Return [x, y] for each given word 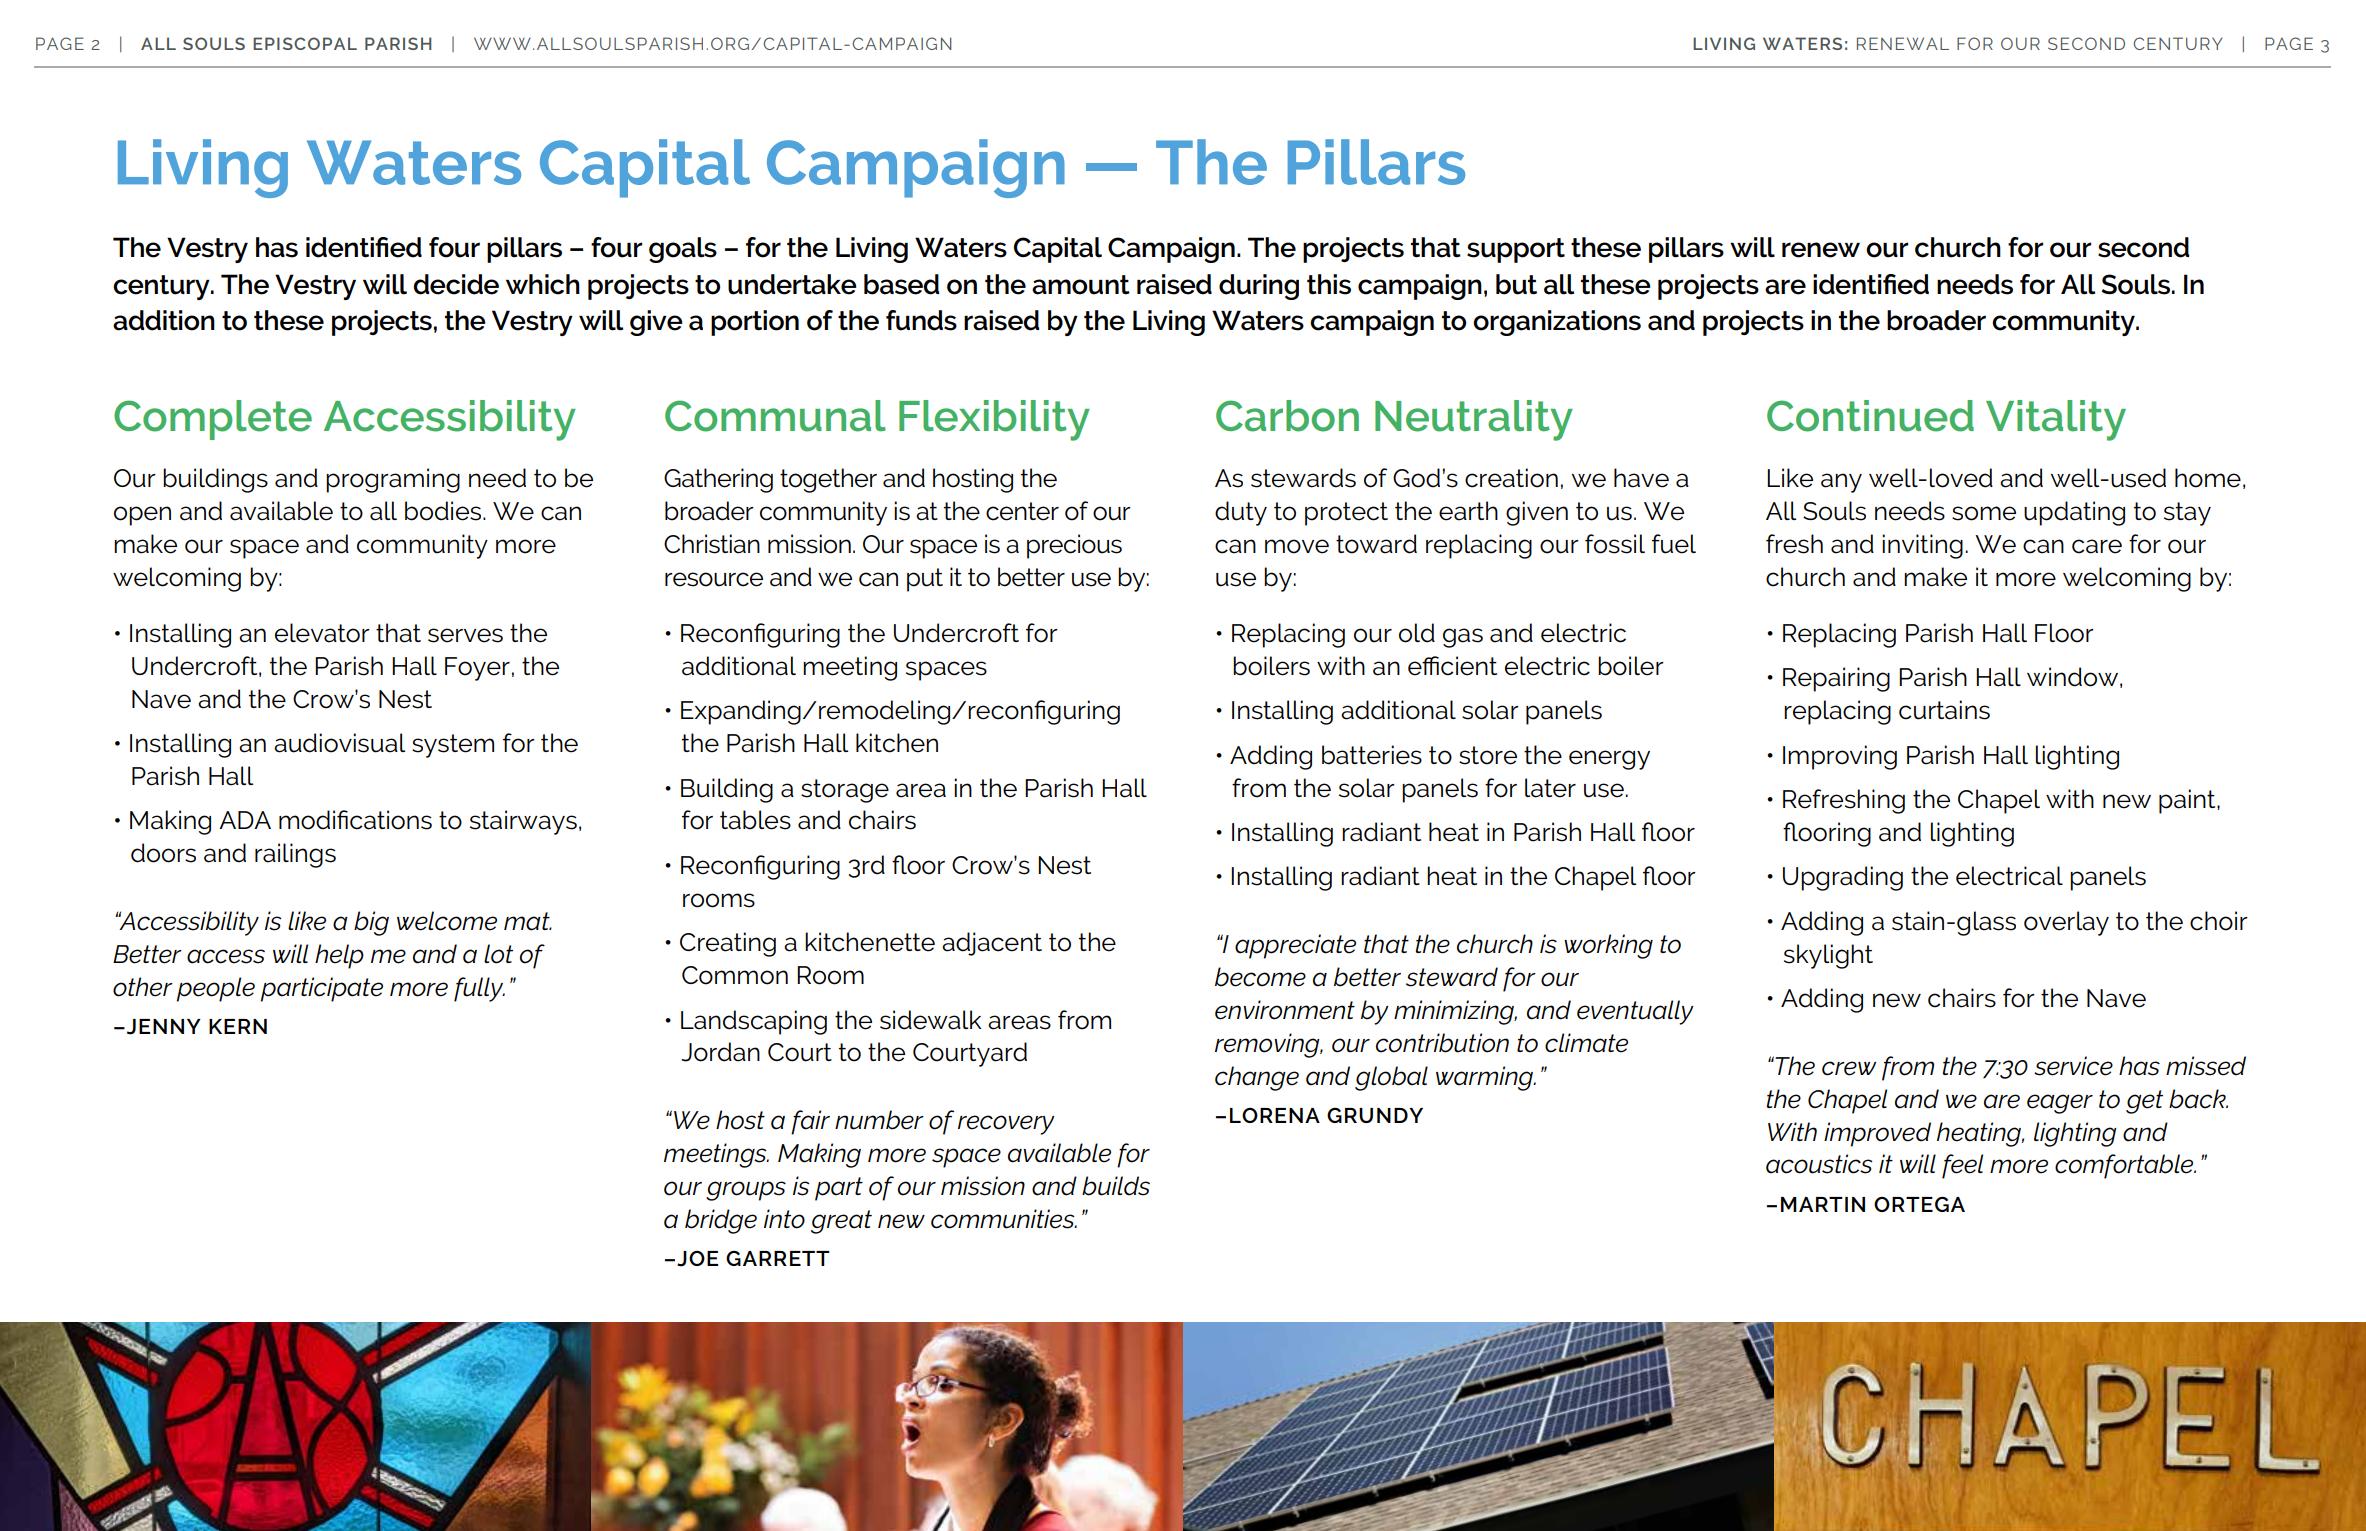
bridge [721, 1221]
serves [465, 635]
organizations [1557, 323]
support [1516, 250]
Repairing [1836, 679]
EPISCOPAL [305, 43]
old [1417, 633]
